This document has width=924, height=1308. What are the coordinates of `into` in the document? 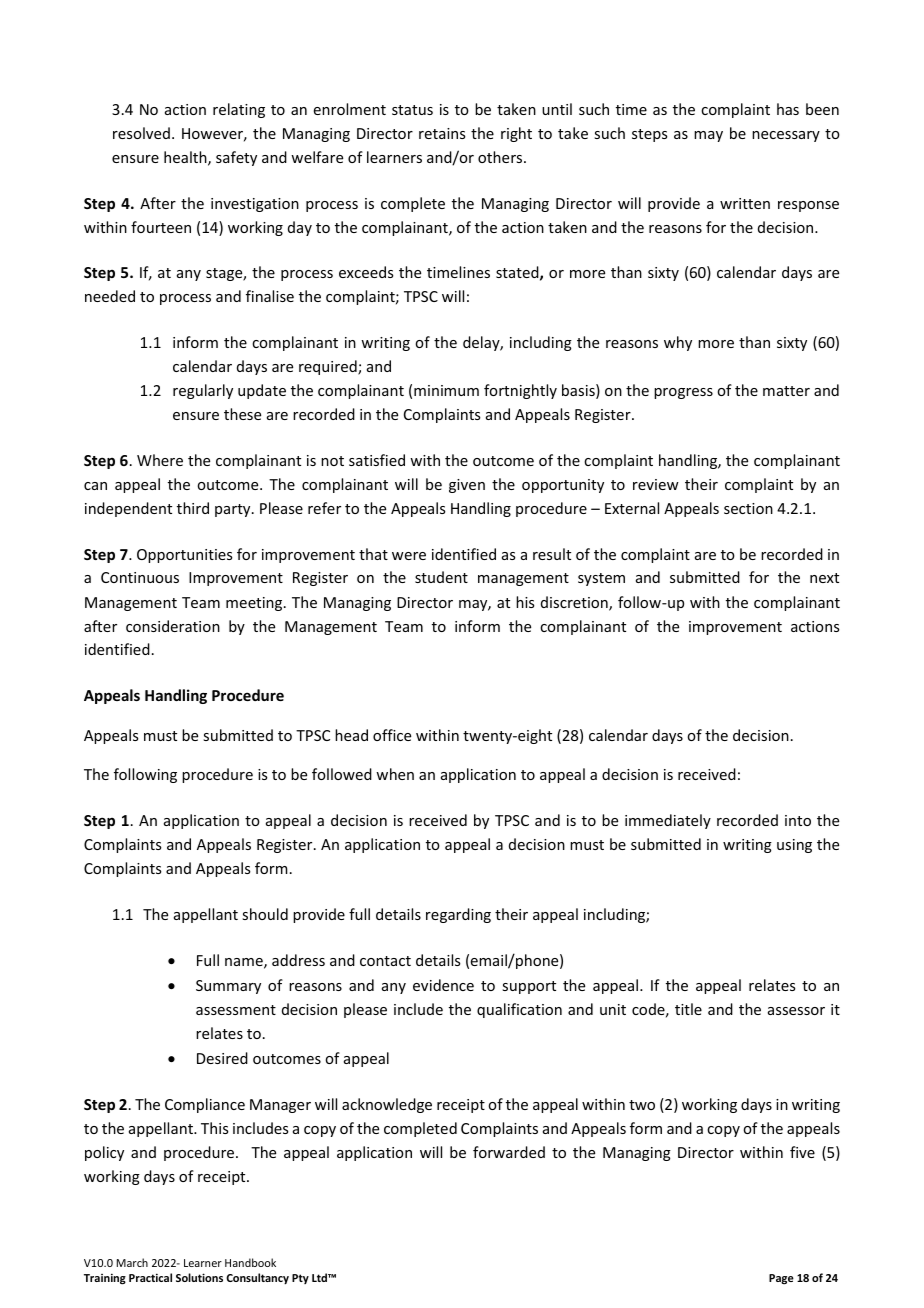 It's located at (798, 820).
